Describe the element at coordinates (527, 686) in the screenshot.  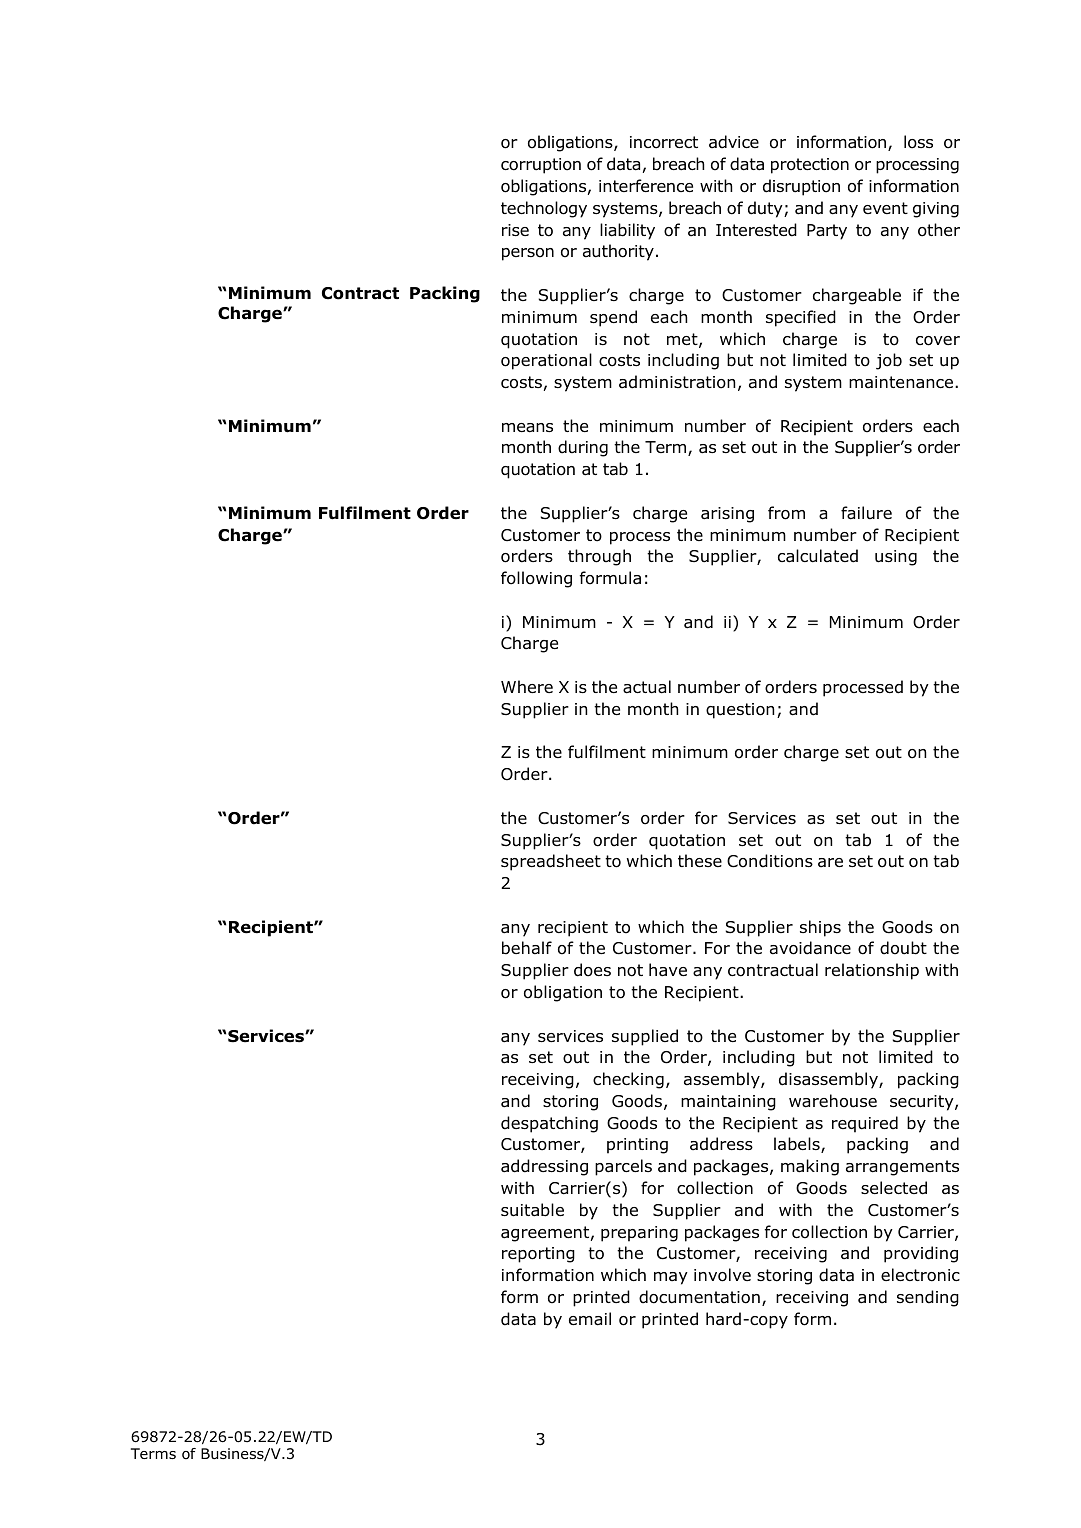
I see `Where` at that location.
